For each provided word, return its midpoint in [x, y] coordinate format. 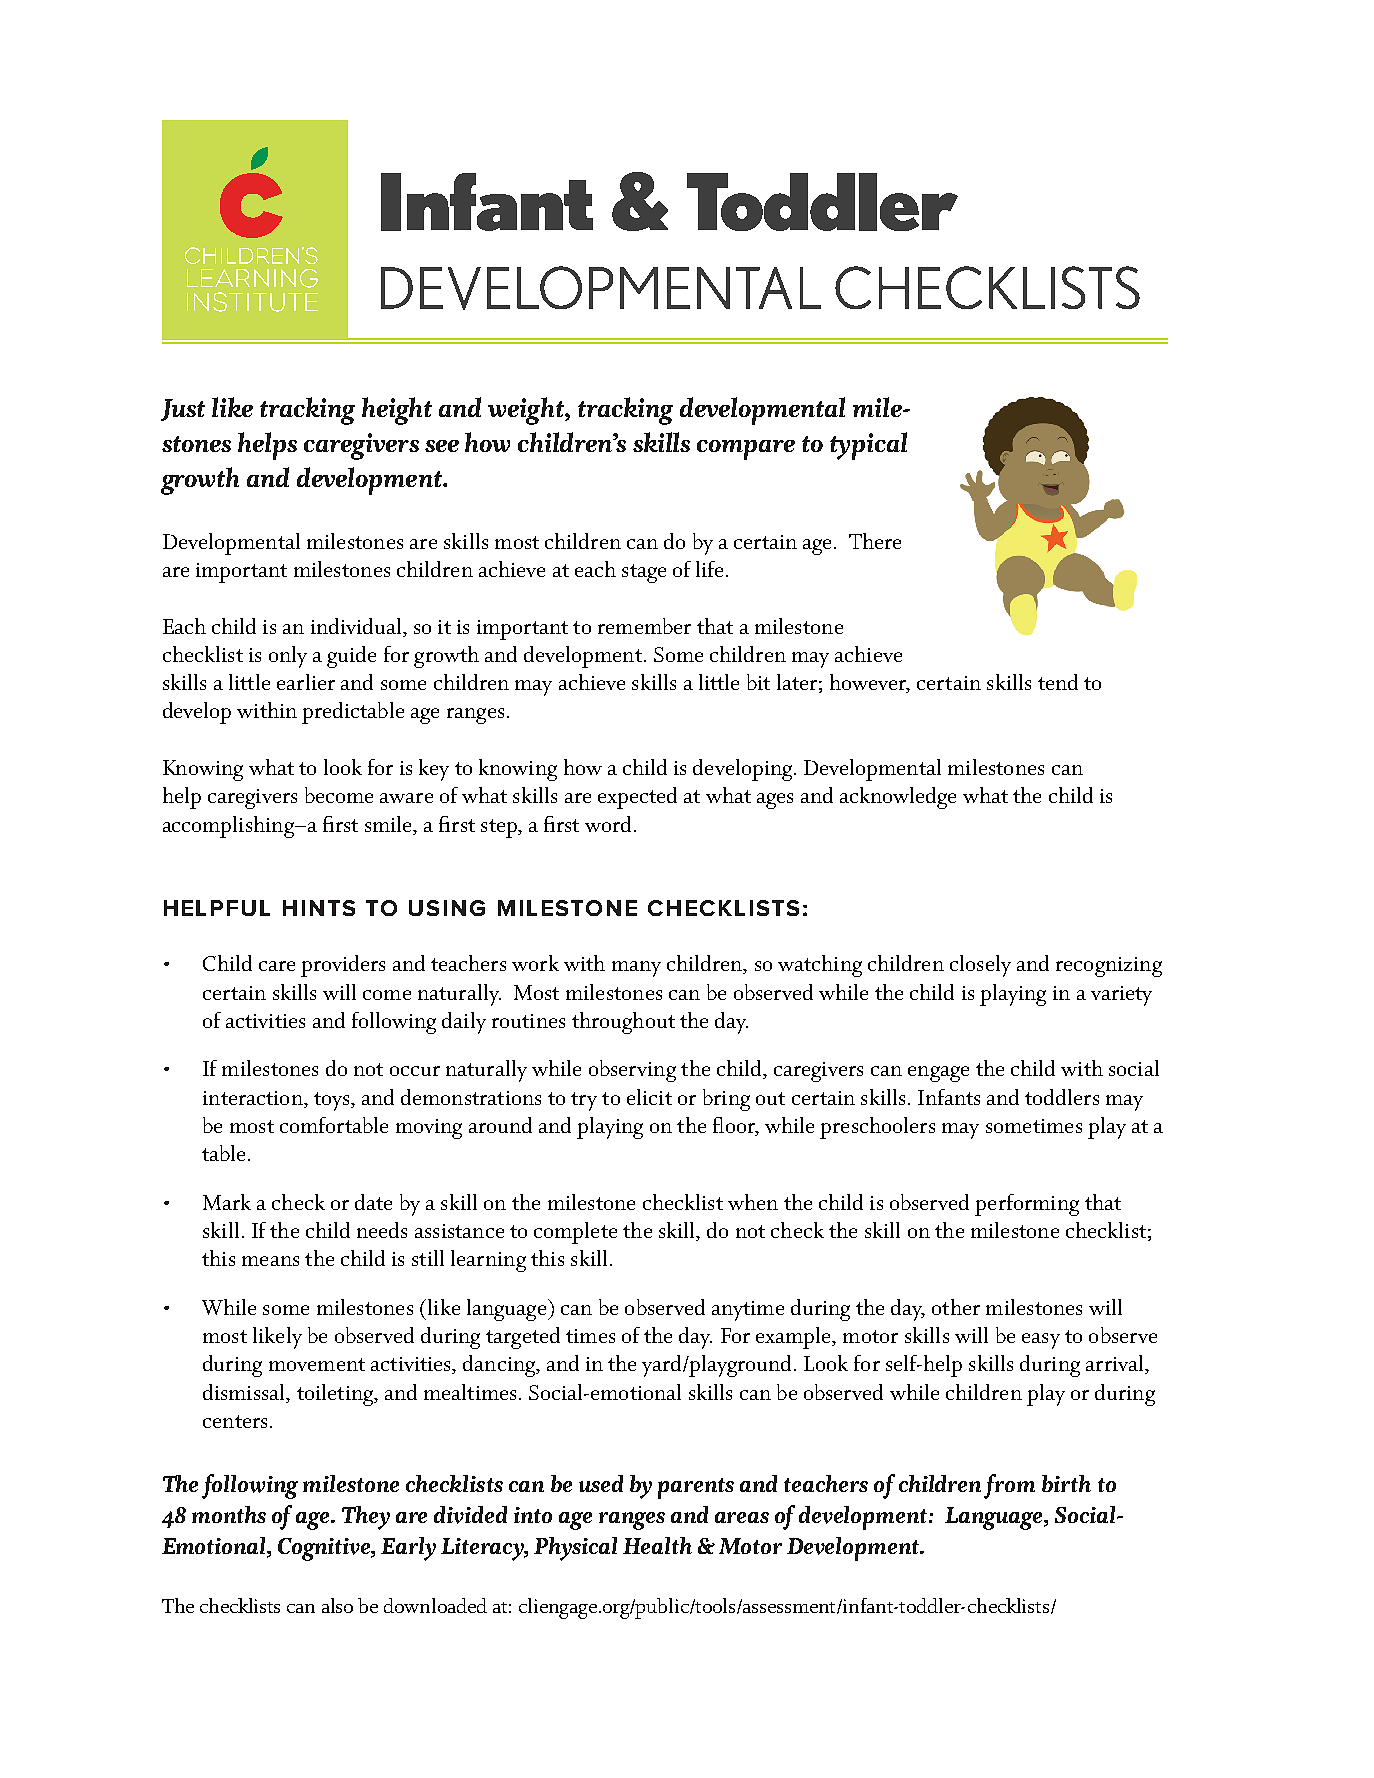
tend [1058, 682]
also [337, 1605]
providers [343, 966]
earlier [306, 682]
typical [868, 446]
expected [637, 798]
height [397, 411]
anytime [748, 1311]
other [956, 1307]
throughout [623, 1023]
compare [746, 450]
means [270, 1261]
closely [980, 966]
